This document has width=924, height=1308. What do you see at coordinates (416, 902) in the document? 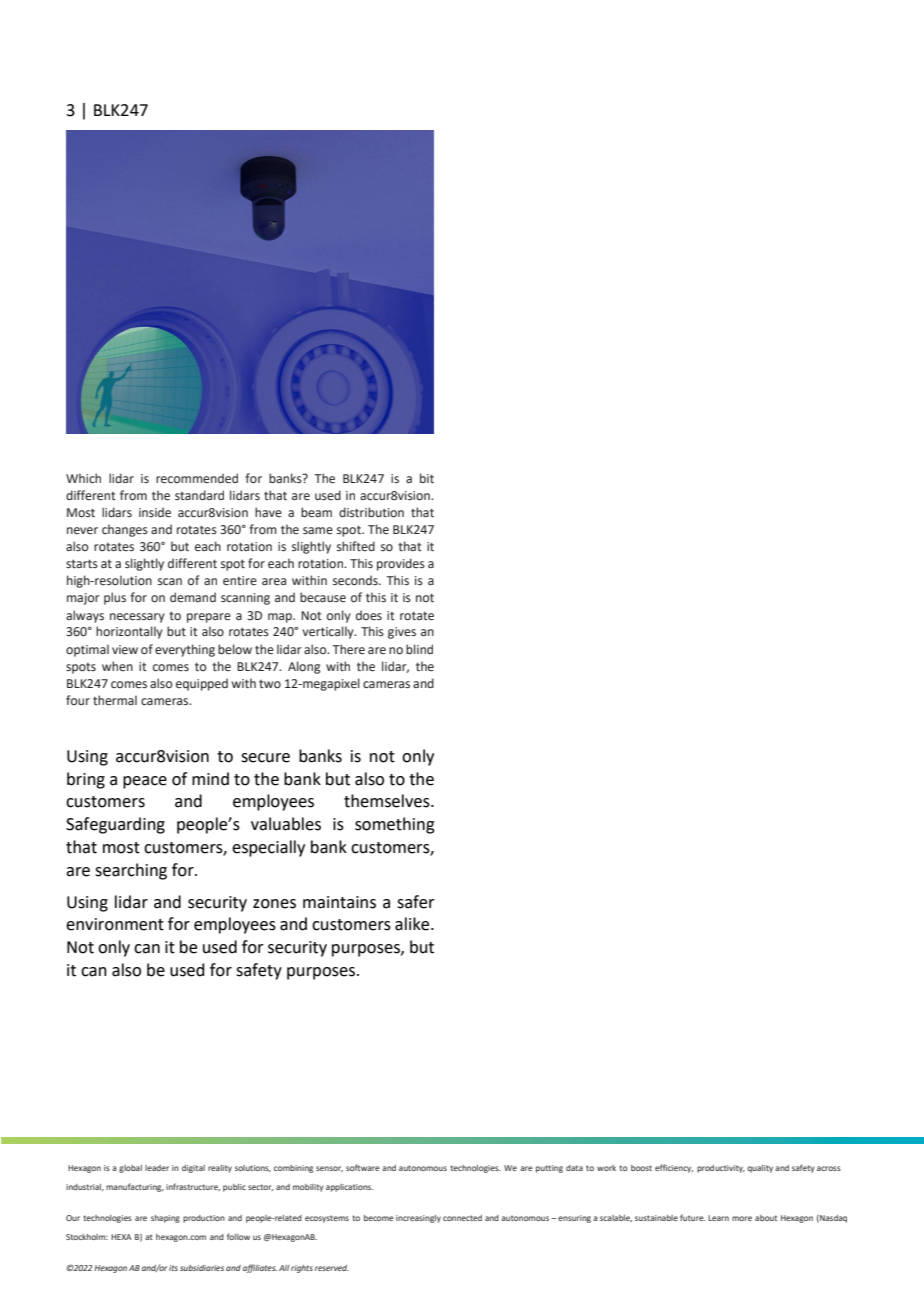
I see `safer` at bounding box center [416, 902].
